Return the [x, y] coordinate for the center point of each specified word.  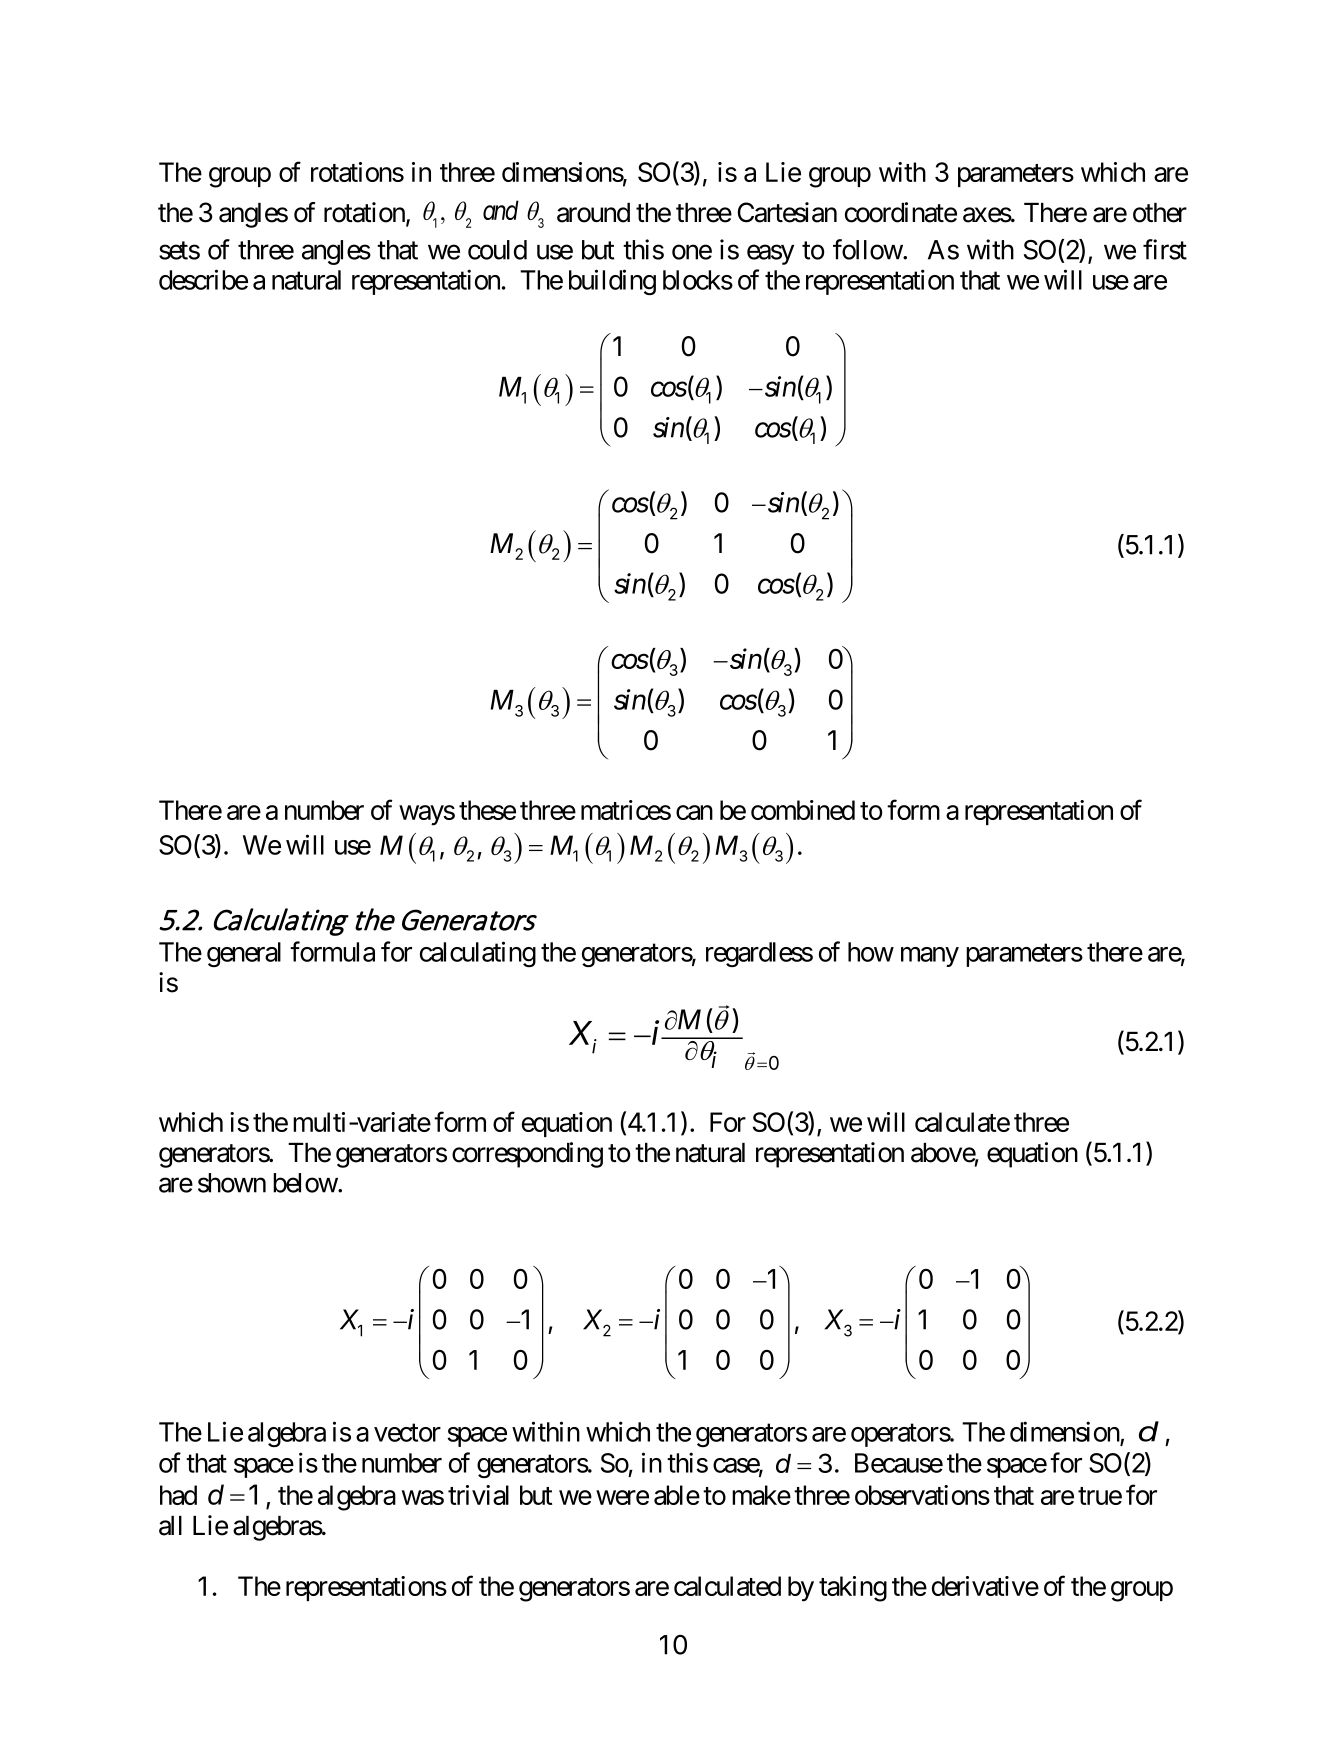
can [694, 812]
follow [868, 249]
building [612, 282]
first [1165, 249]
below [305, 1183]
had [178, 1495]
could [497, 250]
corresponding [527, 1155]
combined [803, 810]
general [244, 954]
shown [232, 1183]
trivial [478, 1495]
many [930, 957]
